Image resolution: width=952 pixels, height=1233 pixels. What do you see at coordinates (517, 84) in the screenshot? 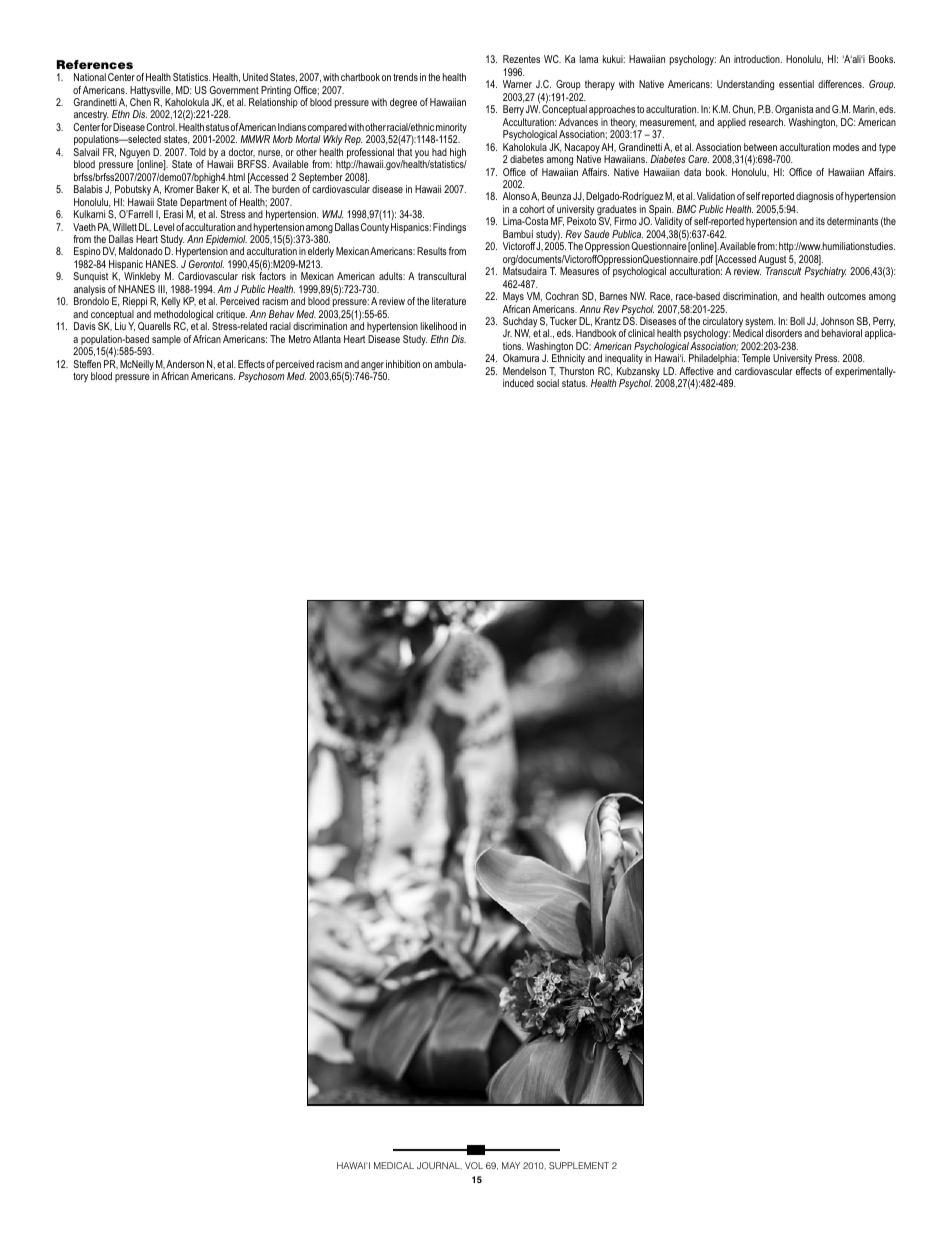
I see `Warner` at bounding box center [517, 84].
